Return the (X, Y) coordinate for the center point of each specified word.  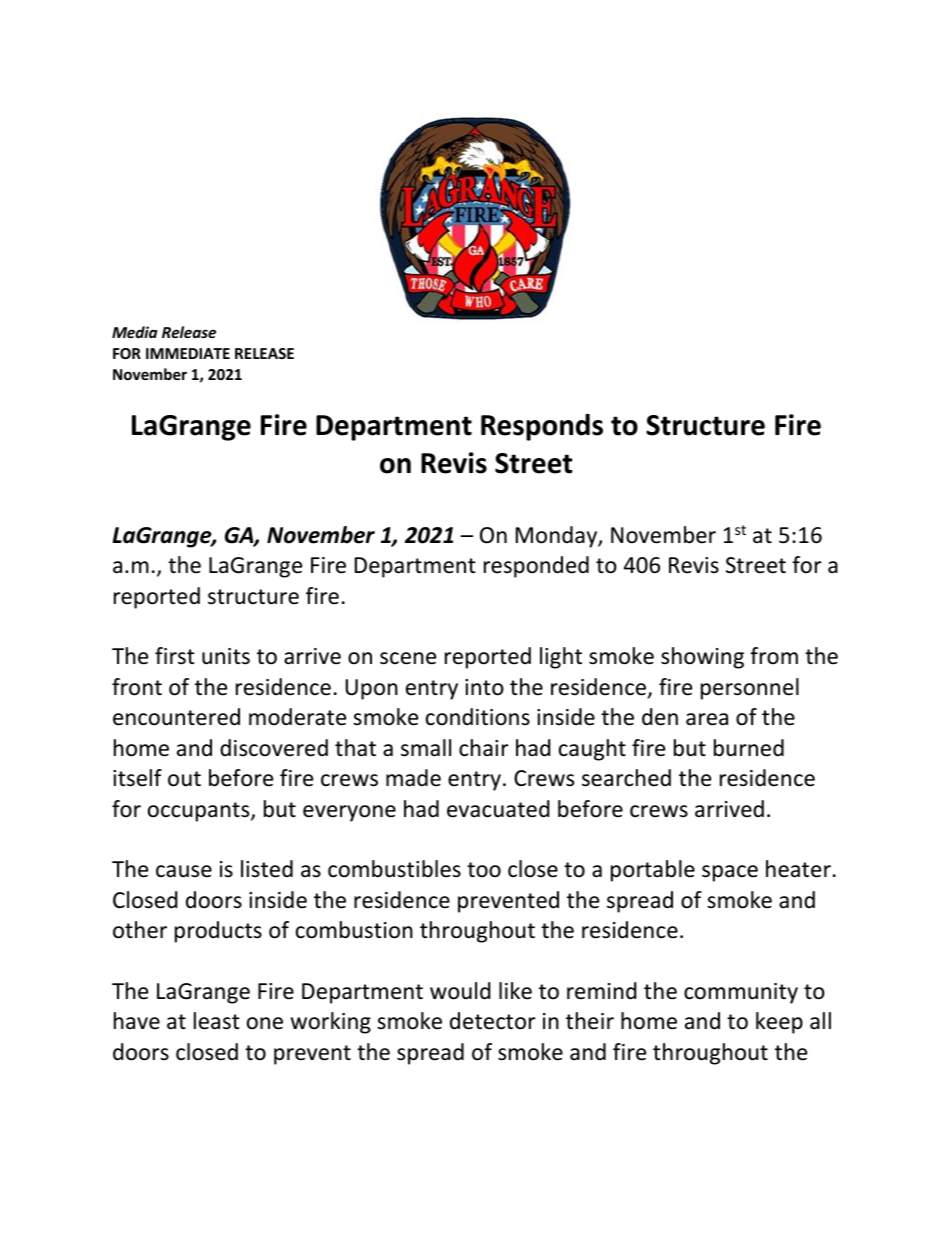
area (707, 719)
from (774, 656)
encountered (176, 717)
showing (702, 658)
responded (536, 567)
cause (184, 871)
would (460, 991)
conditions (478, 717)
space (730, 873)
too (484, 870)
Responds (542, 427)
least (217, 1021)
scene (408, 658)
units (226, 656)
